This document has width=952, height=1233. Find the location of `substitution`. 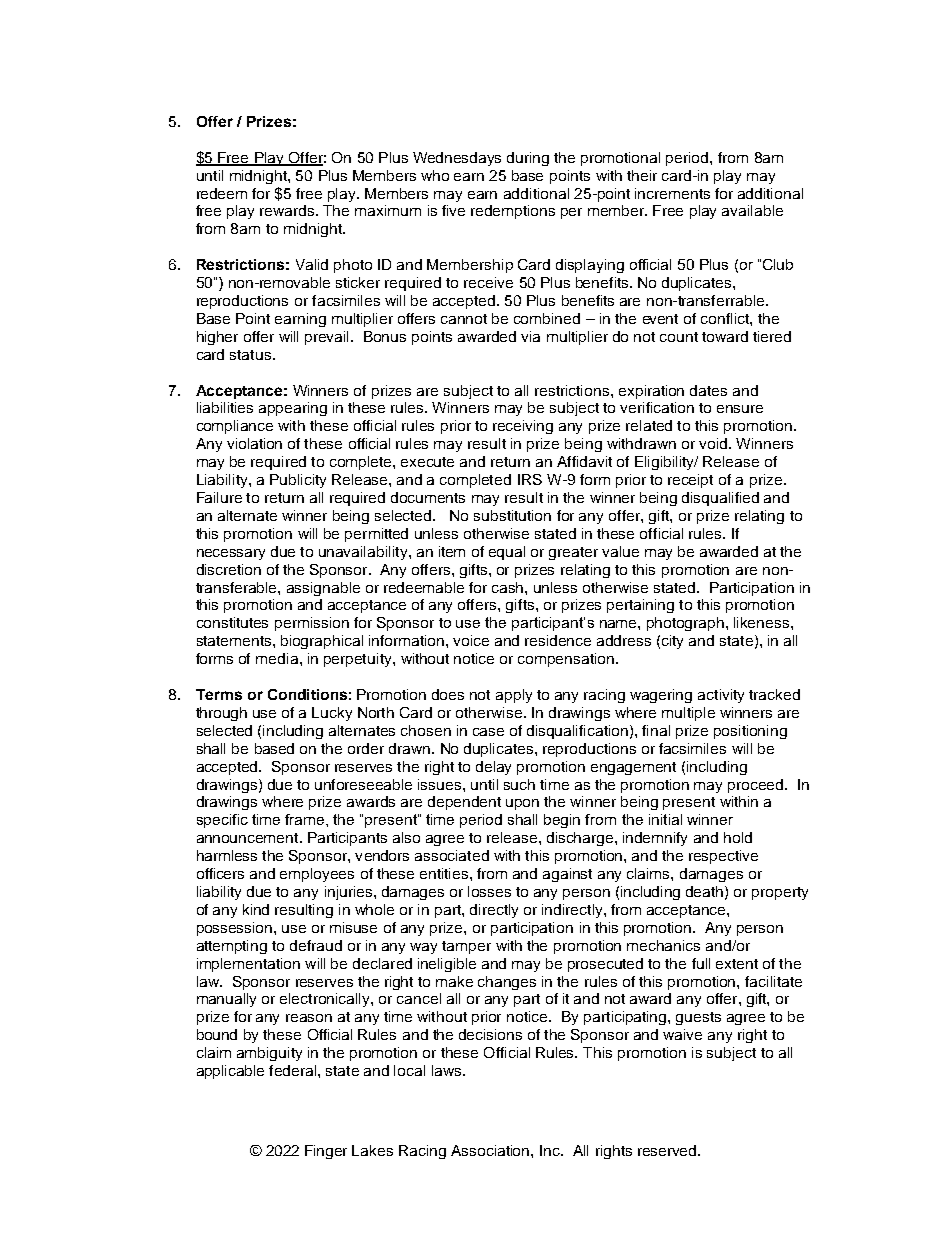

substitution is located at coordinates (512, 515).
